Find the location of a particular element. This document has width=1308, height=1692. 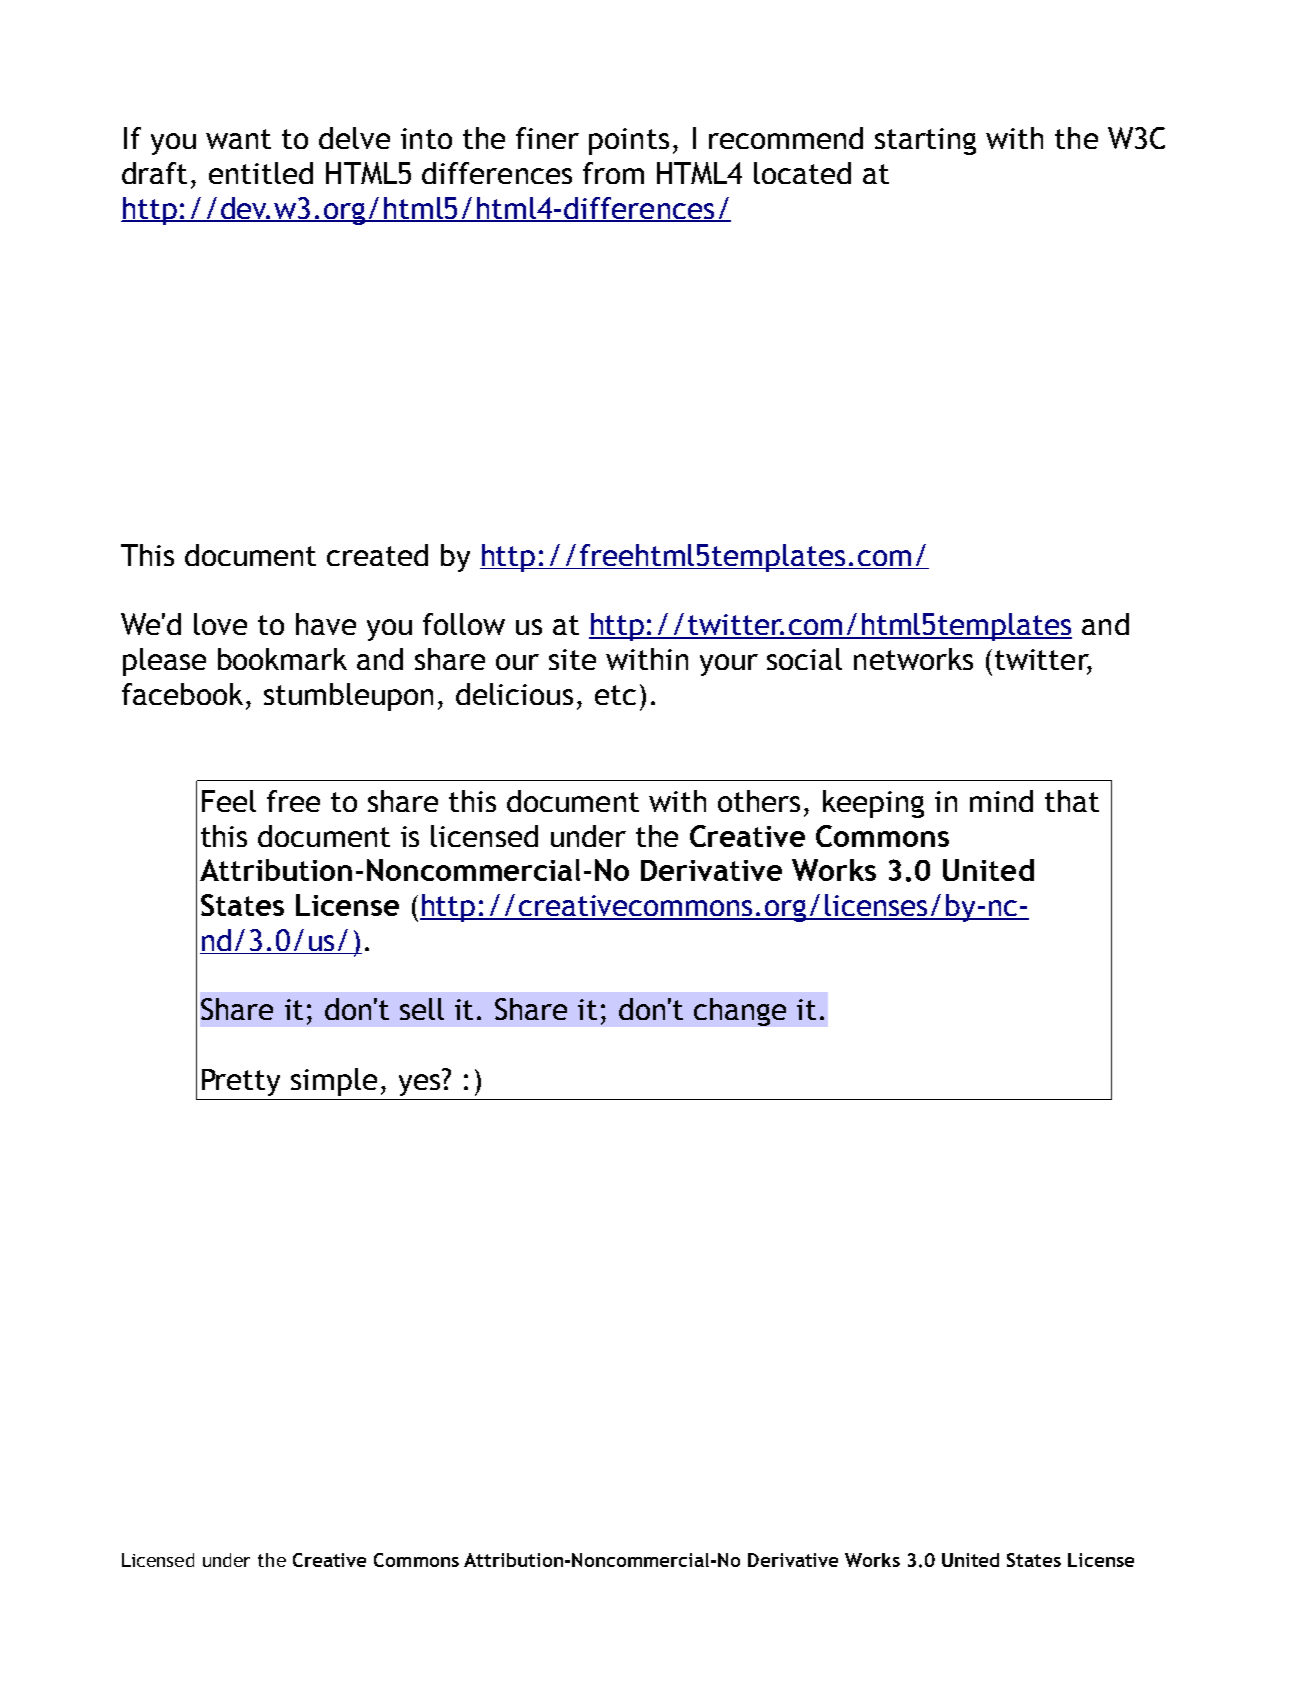

mind is located at coordinates (1001, 801).
